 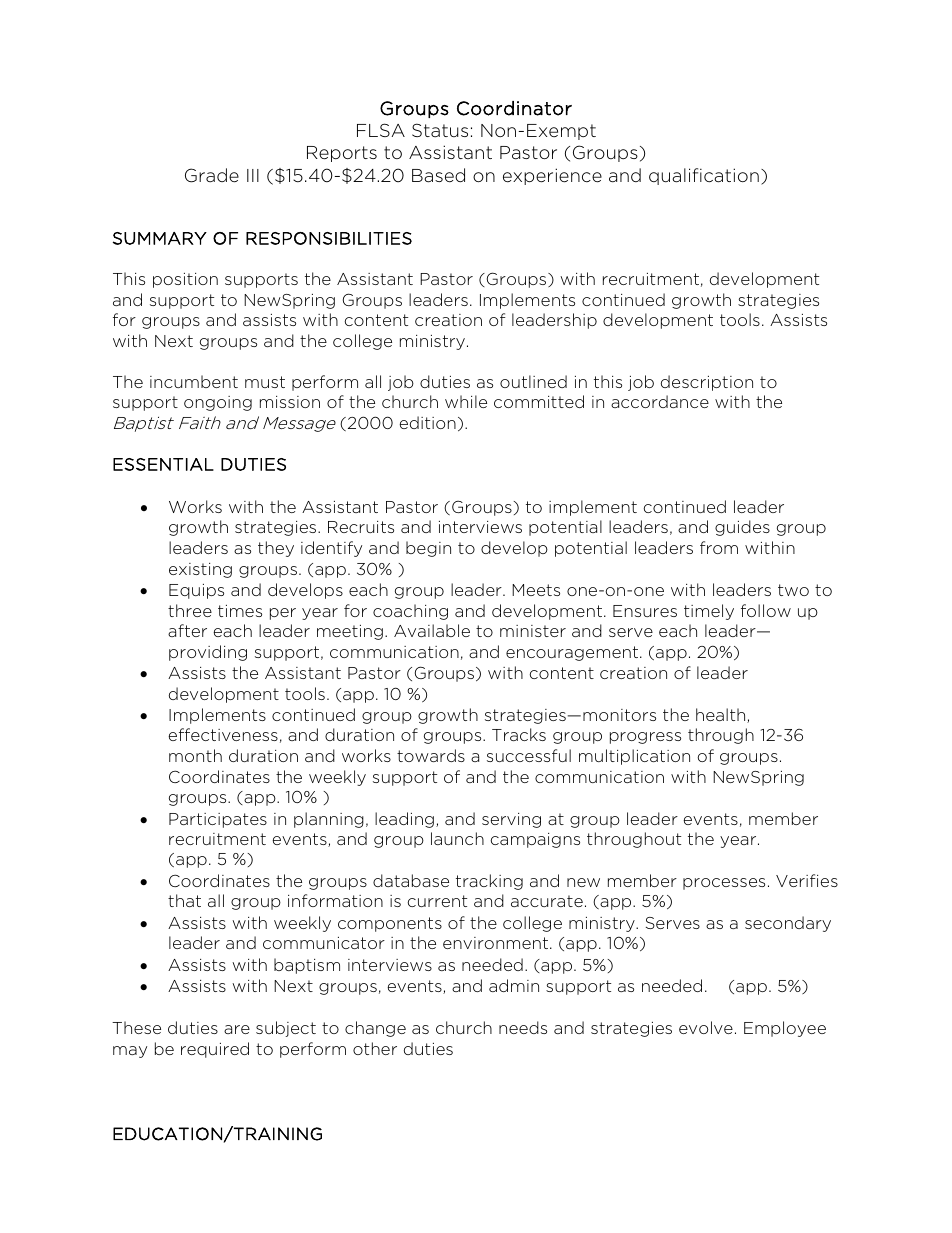 What do you see at coordinates (523, 1027) in the page?
I see `needs` at bounding box center [523, 1027].
